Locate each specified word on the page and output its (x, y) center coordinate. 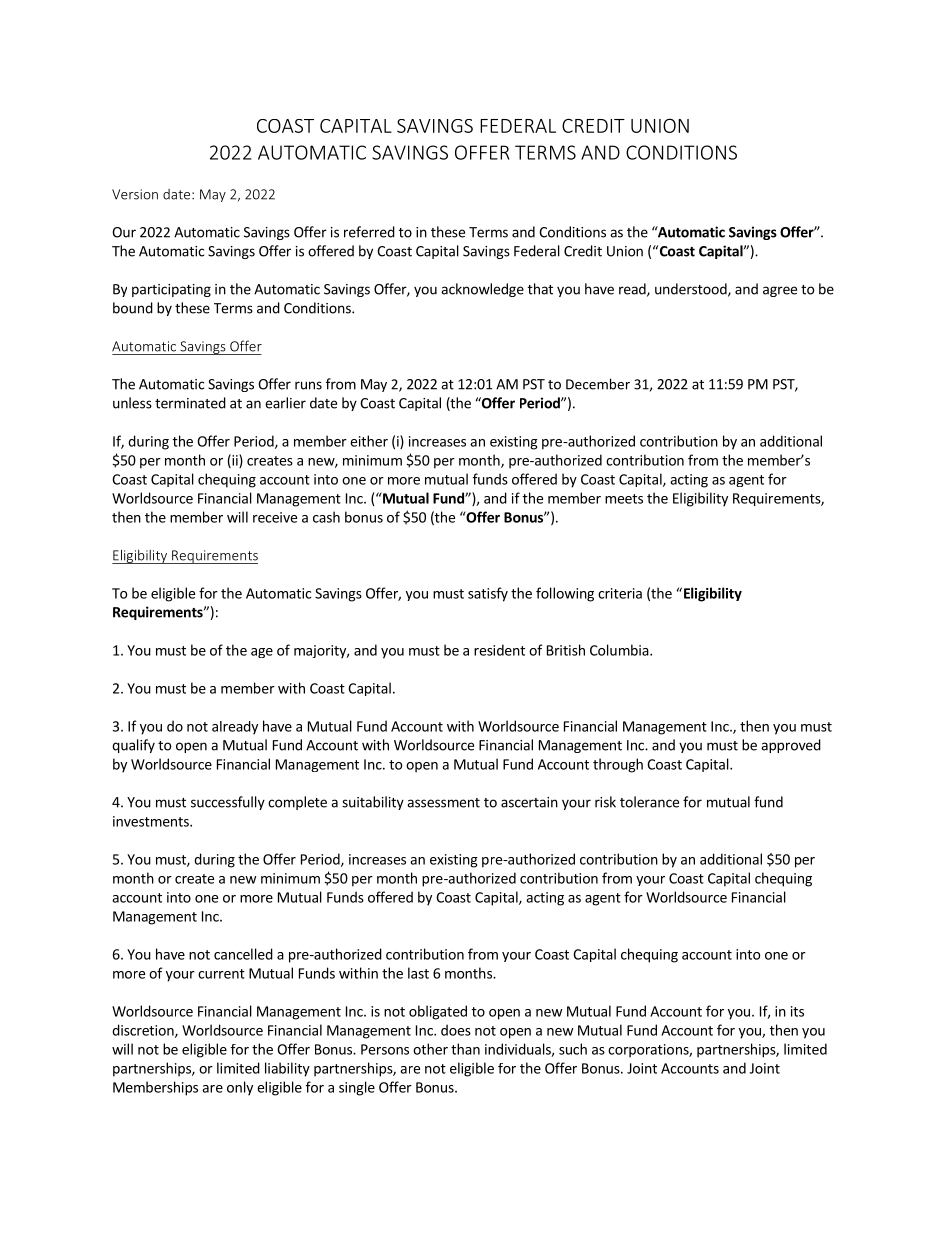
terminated (190, 403)
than (465, 1049)
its (797, 1011)
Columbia (620, 650)
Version (135, 194)
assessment (443, 803)
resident (499, 650)
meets (624, 499)
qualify (133, 746)
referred (369, 232)
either (369, 441)
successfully (228, 803)
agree (780, 291)
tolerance (649, 802)
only (240, 1088)
